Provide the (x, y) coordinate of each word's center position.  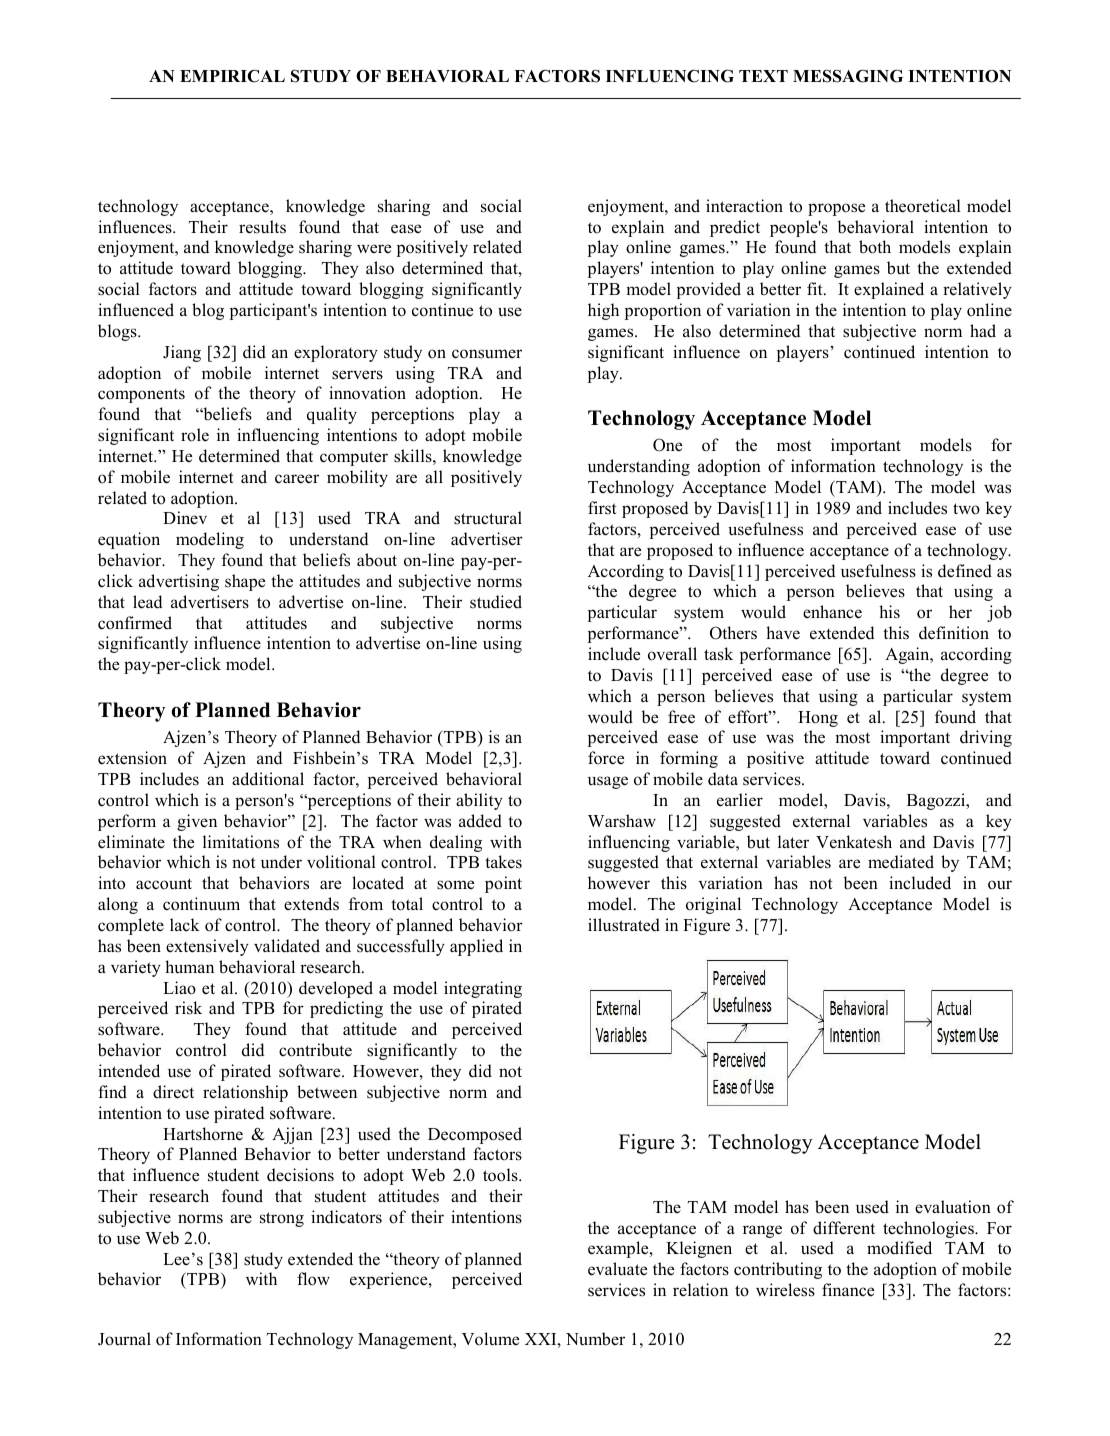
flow (313, 1279)
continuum (201, 904)
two (966, 509)
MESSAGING (848, 76)
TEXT (763, 76)
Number (595, 1339)
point (503, 884)
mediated (901, 862)
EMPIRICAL (232, 76)
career (297, 479)
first (602, 508)
